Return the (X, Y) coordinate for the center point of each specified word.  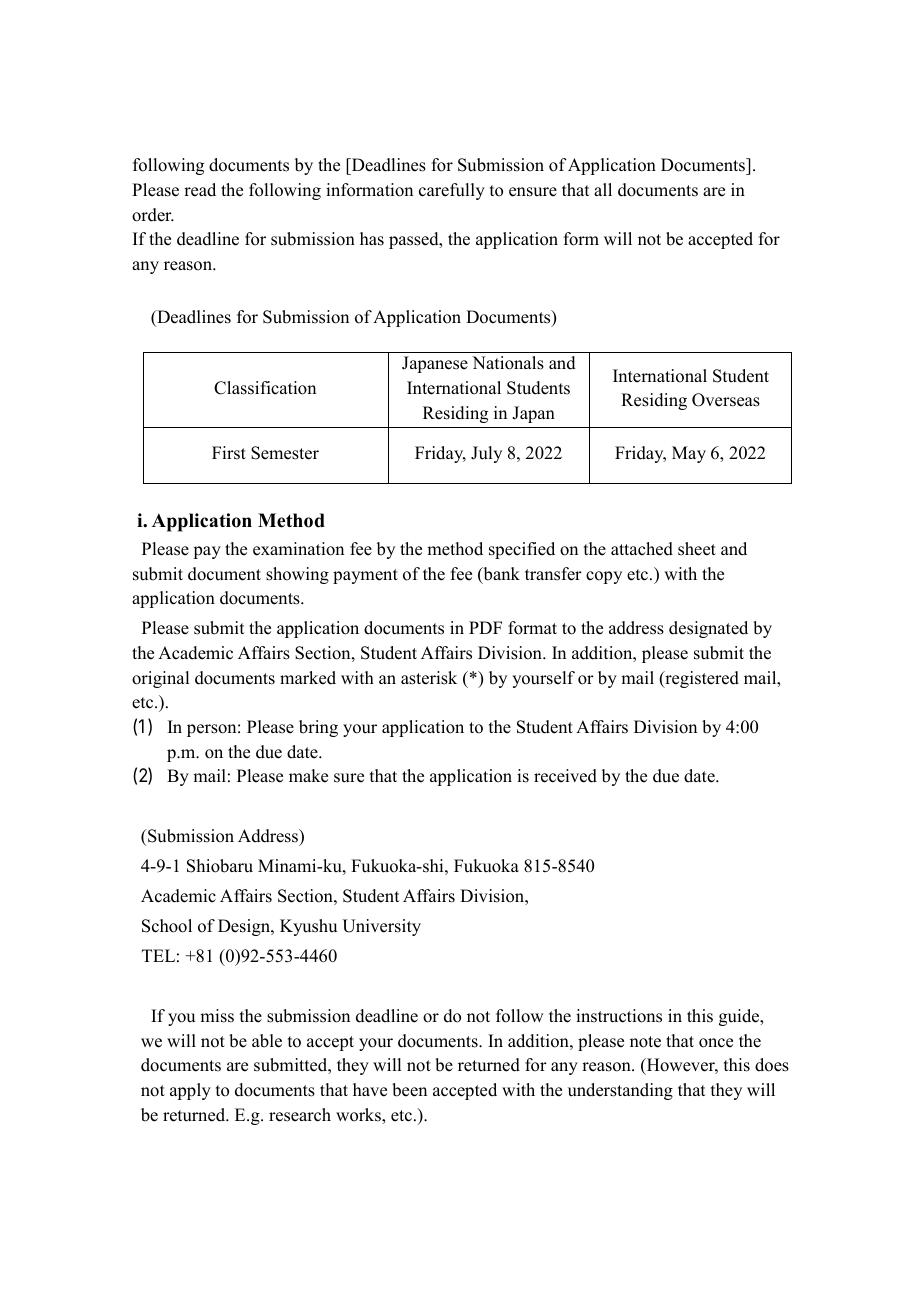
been (409, 1090)
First (229, 453)
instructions (619, 1016)
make (308, 776)
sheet (697, 549)
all (603, 189)
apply (190, 1091)
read (200, 190)
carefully (452, 191)
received (565, 776)
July (486, 454)
